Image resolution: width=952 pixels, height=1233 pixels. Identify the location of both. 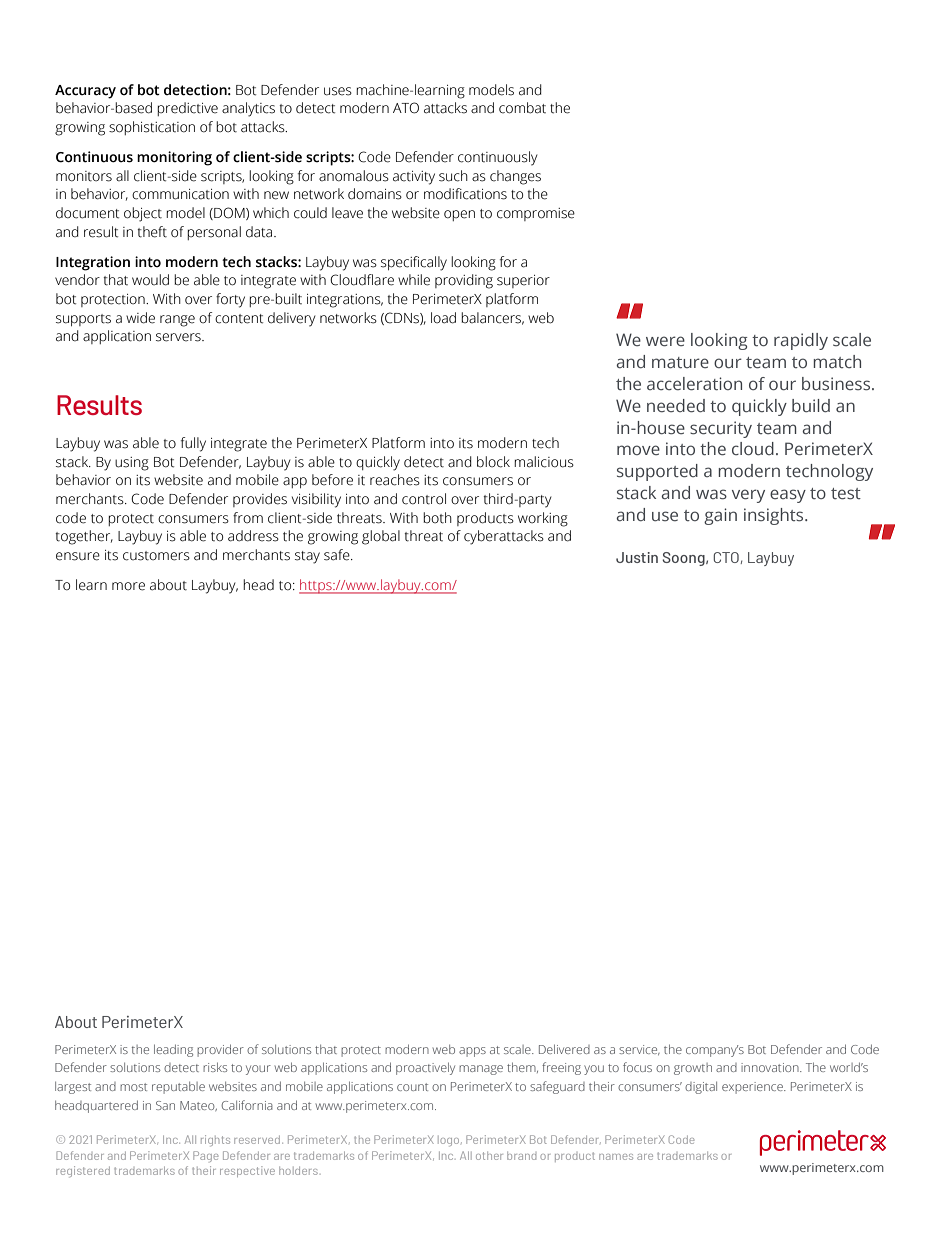
(437, 518).
